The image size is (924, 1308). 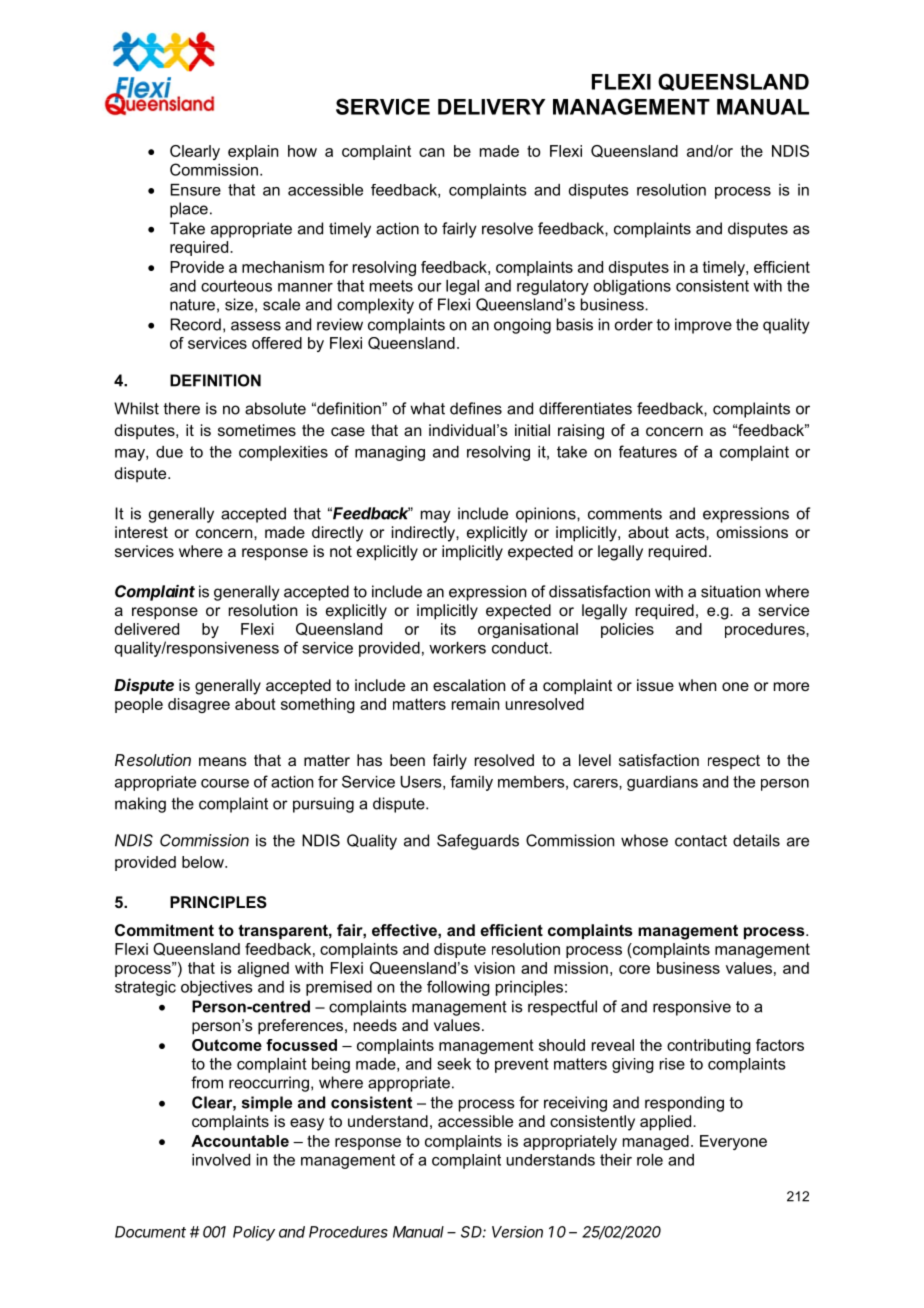 I want to click on Record, so click(x=195, y=324).
